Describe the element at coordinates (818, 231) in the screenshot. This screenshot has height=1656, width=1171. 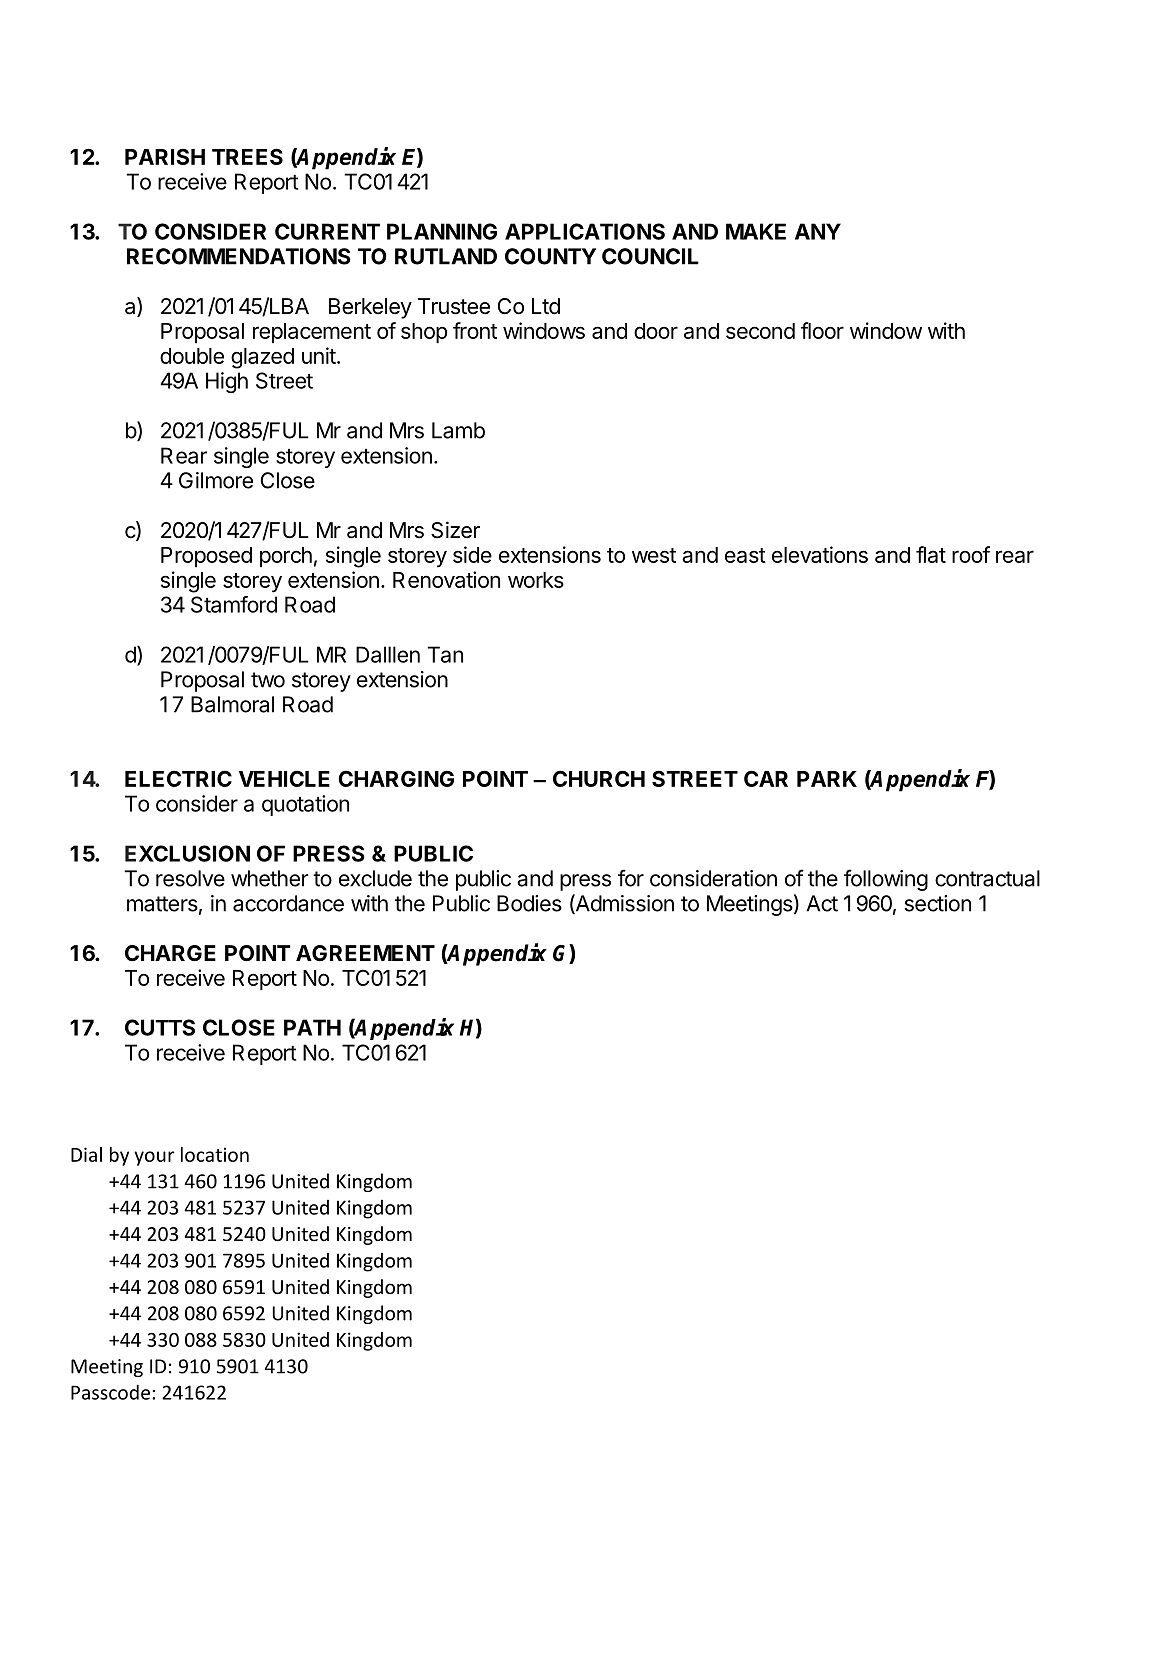
I see `ANY` at that location.
